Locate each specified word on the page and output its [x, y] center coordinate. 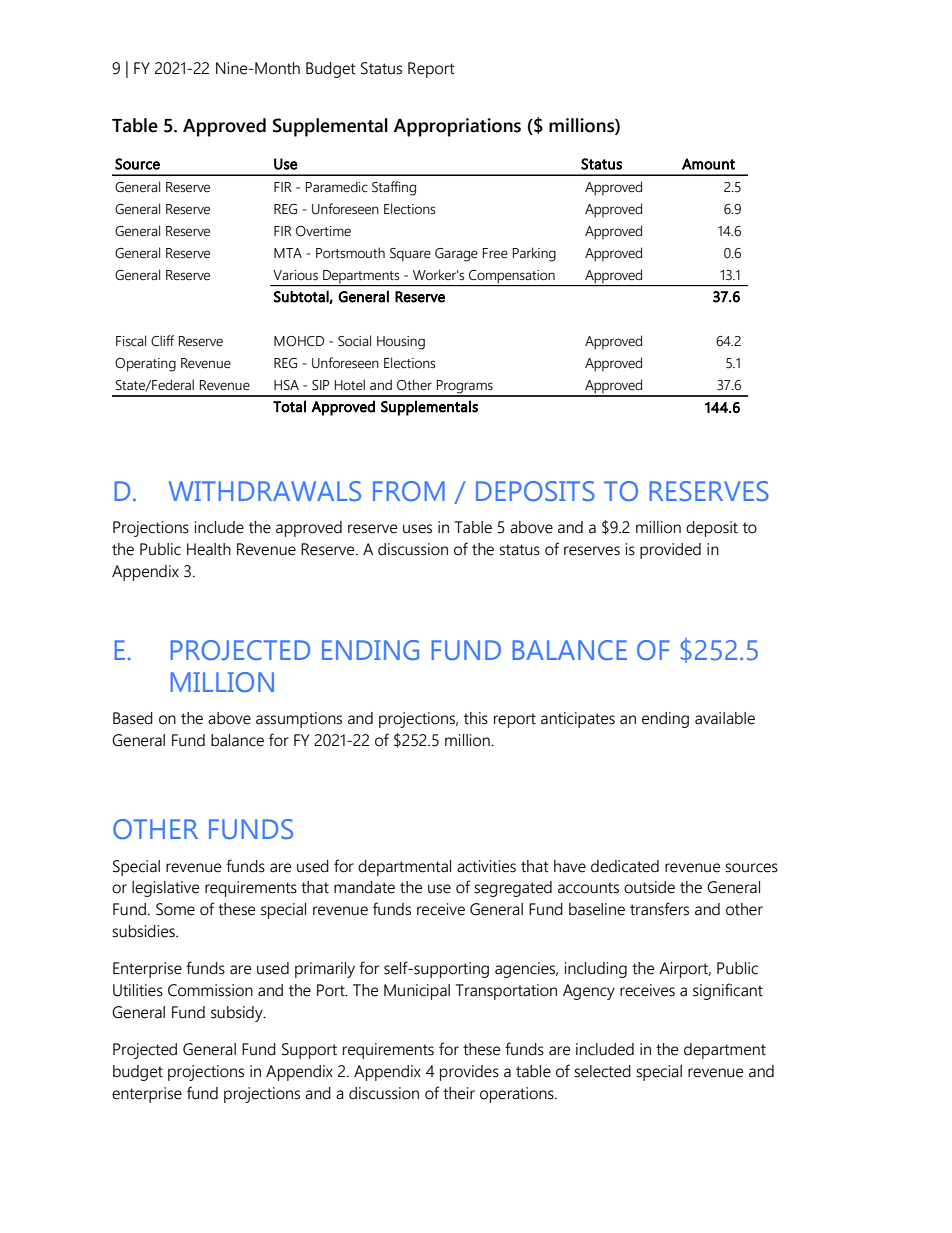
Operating [145, 365]
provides [469, 1073]
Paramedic [337, 187]
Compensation [512, 276]
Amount [708, 164]
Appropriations [457, 127]
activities [486, 866]
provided [670, 551]
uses [417, 529]
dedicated [625, 866]
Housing [401, 343]
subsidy [238, 1014]
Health [209, 549]
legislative [166, 889]
